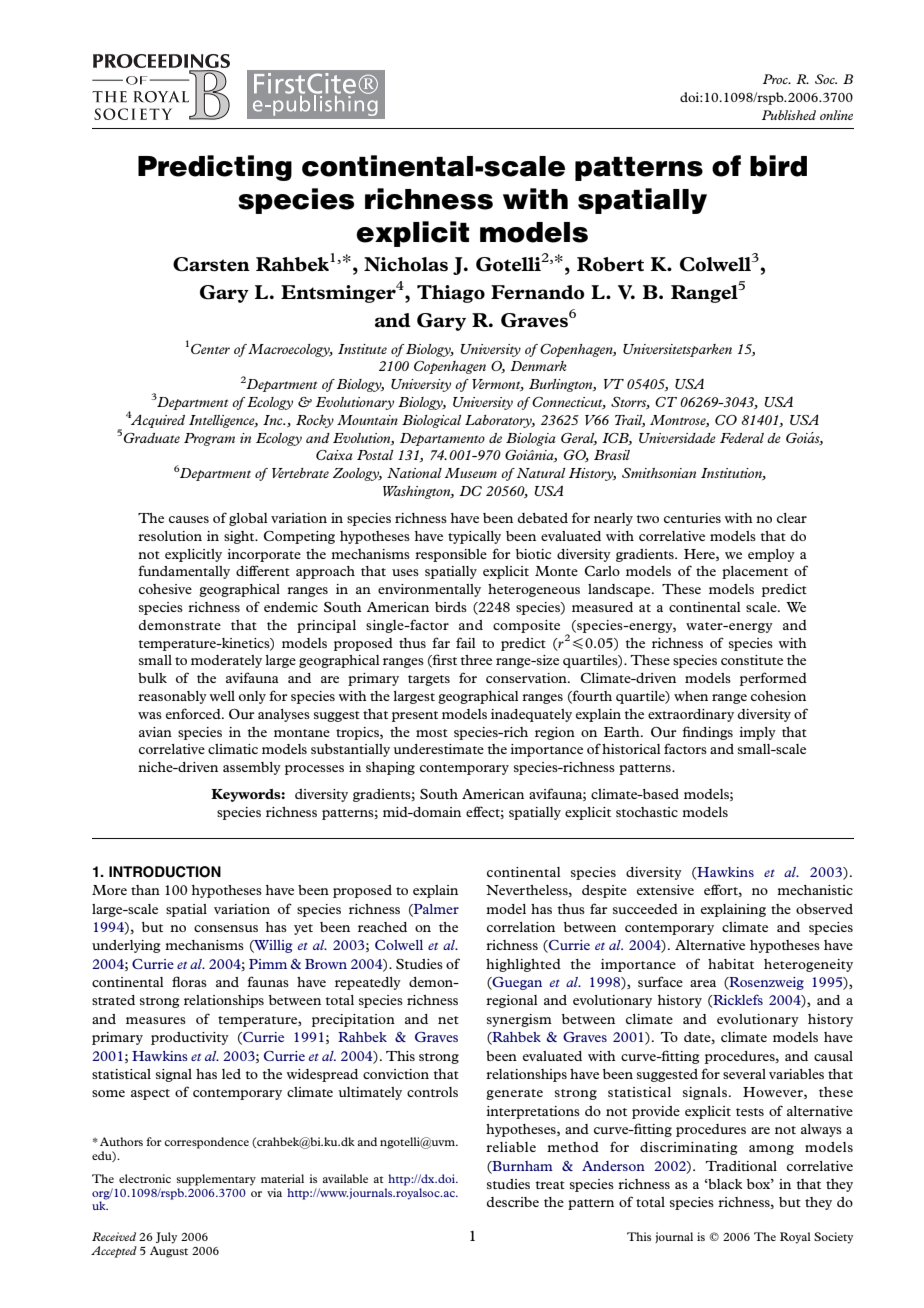 This image has width=924, height=1308. Describe the element at coordinates (432, 421) in the image. I see `Biological` at that location.
